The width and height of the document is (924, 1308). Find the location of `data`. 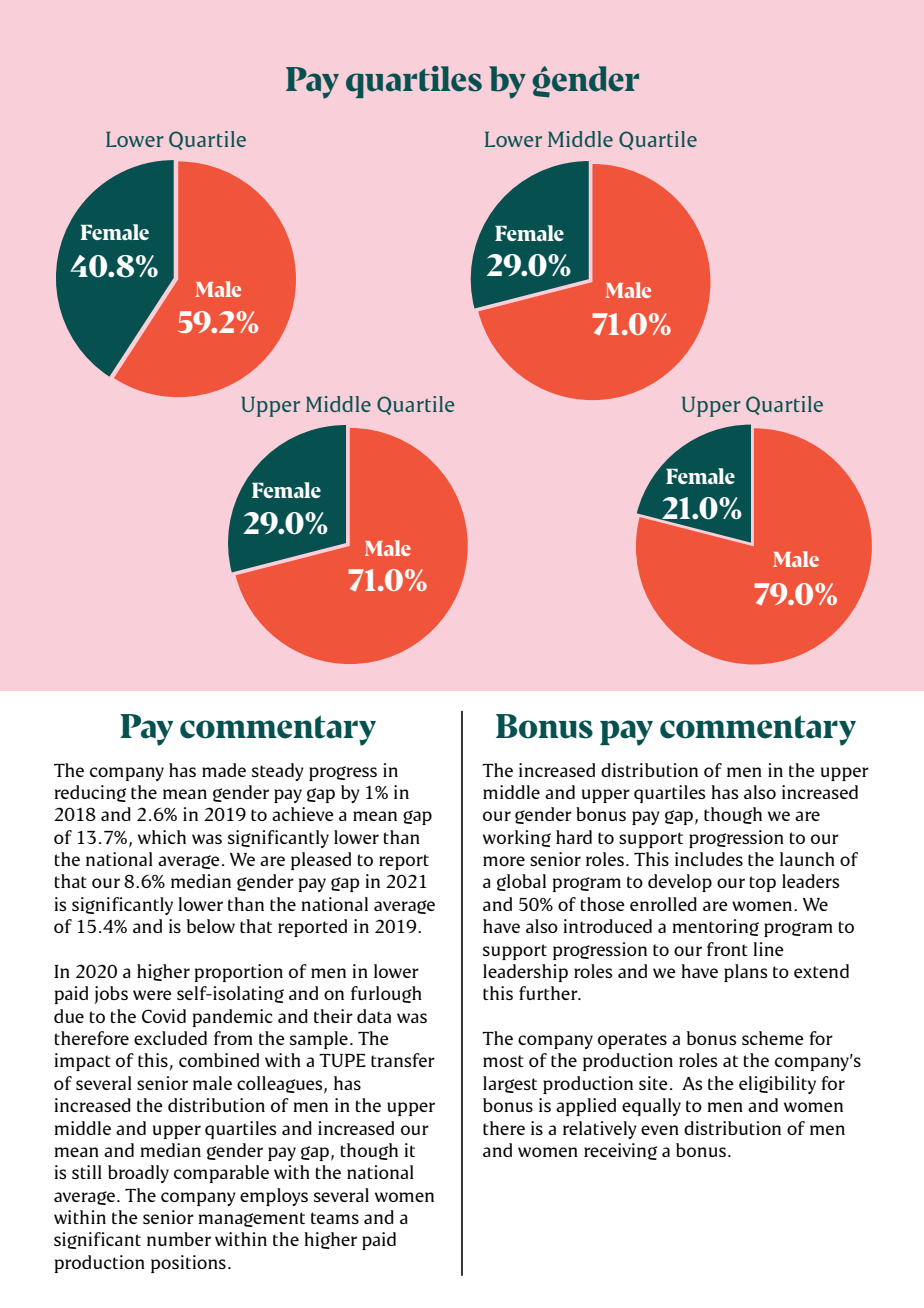

data is located at coordinates (374, 1016).
